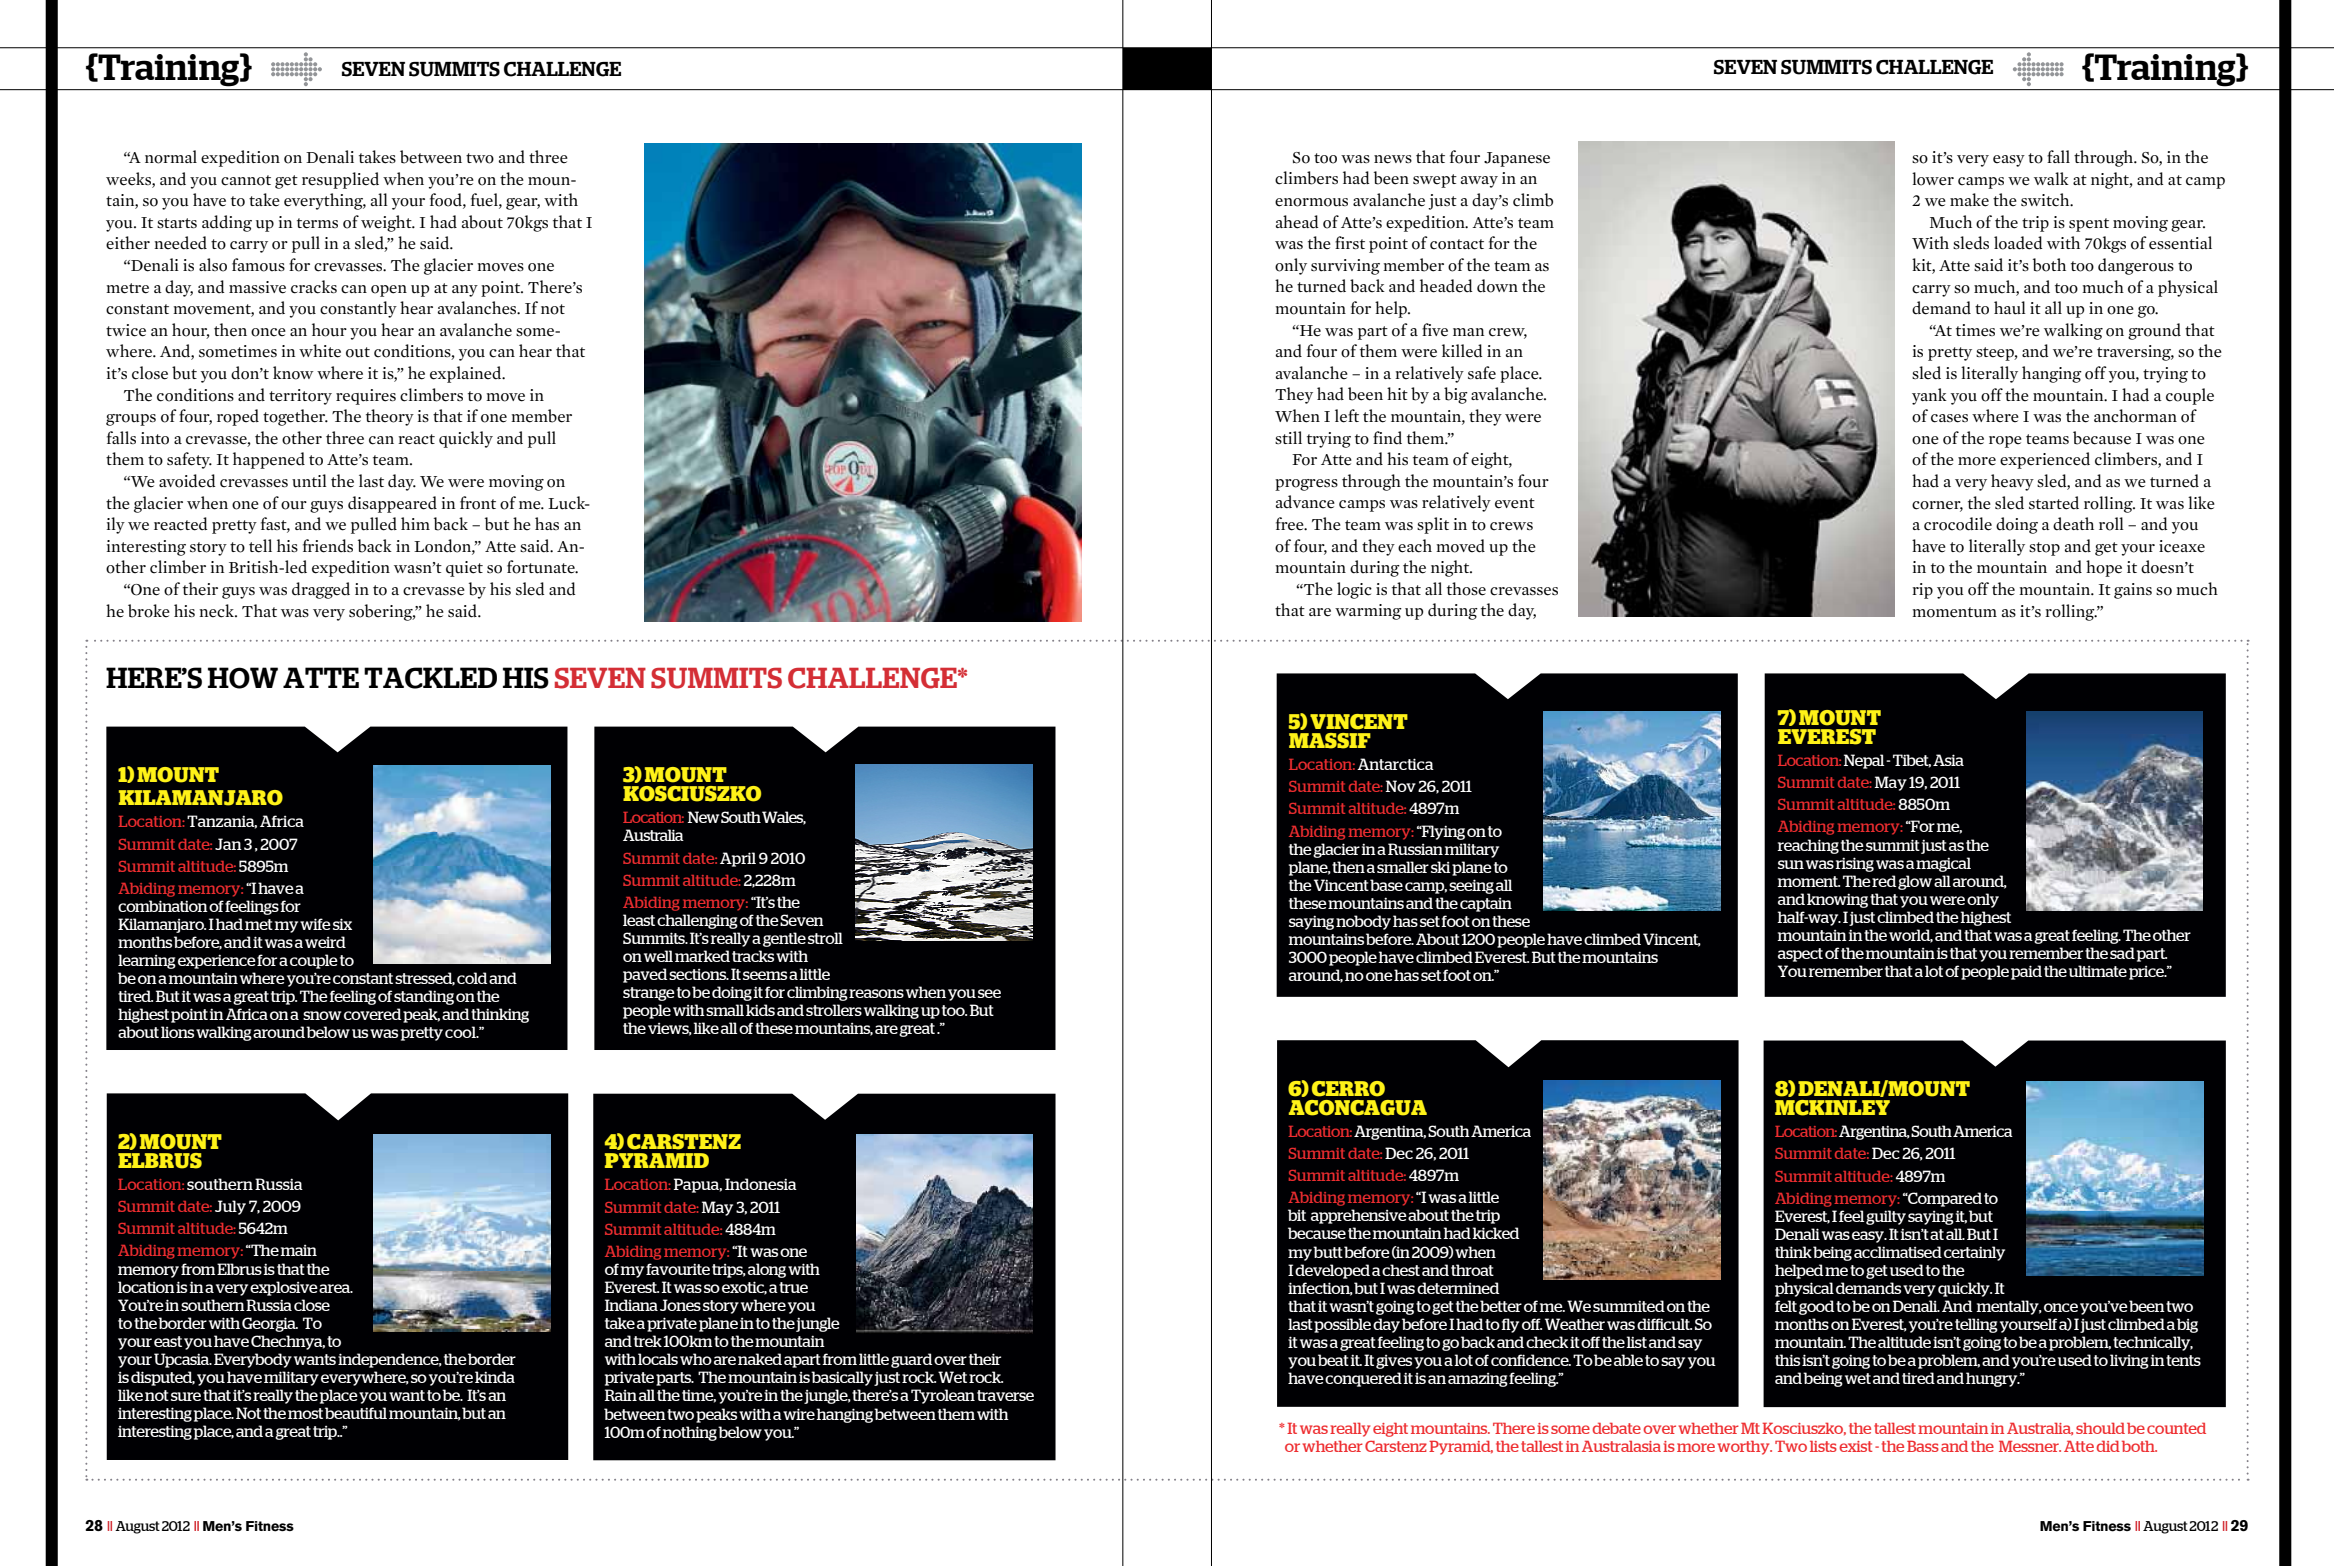 This screenshot has height=1566, width=2334. What do you see at coordinates (1005, 1395) in the screenshot?
I see `traverse` at bounding box center [1005, 1395].
